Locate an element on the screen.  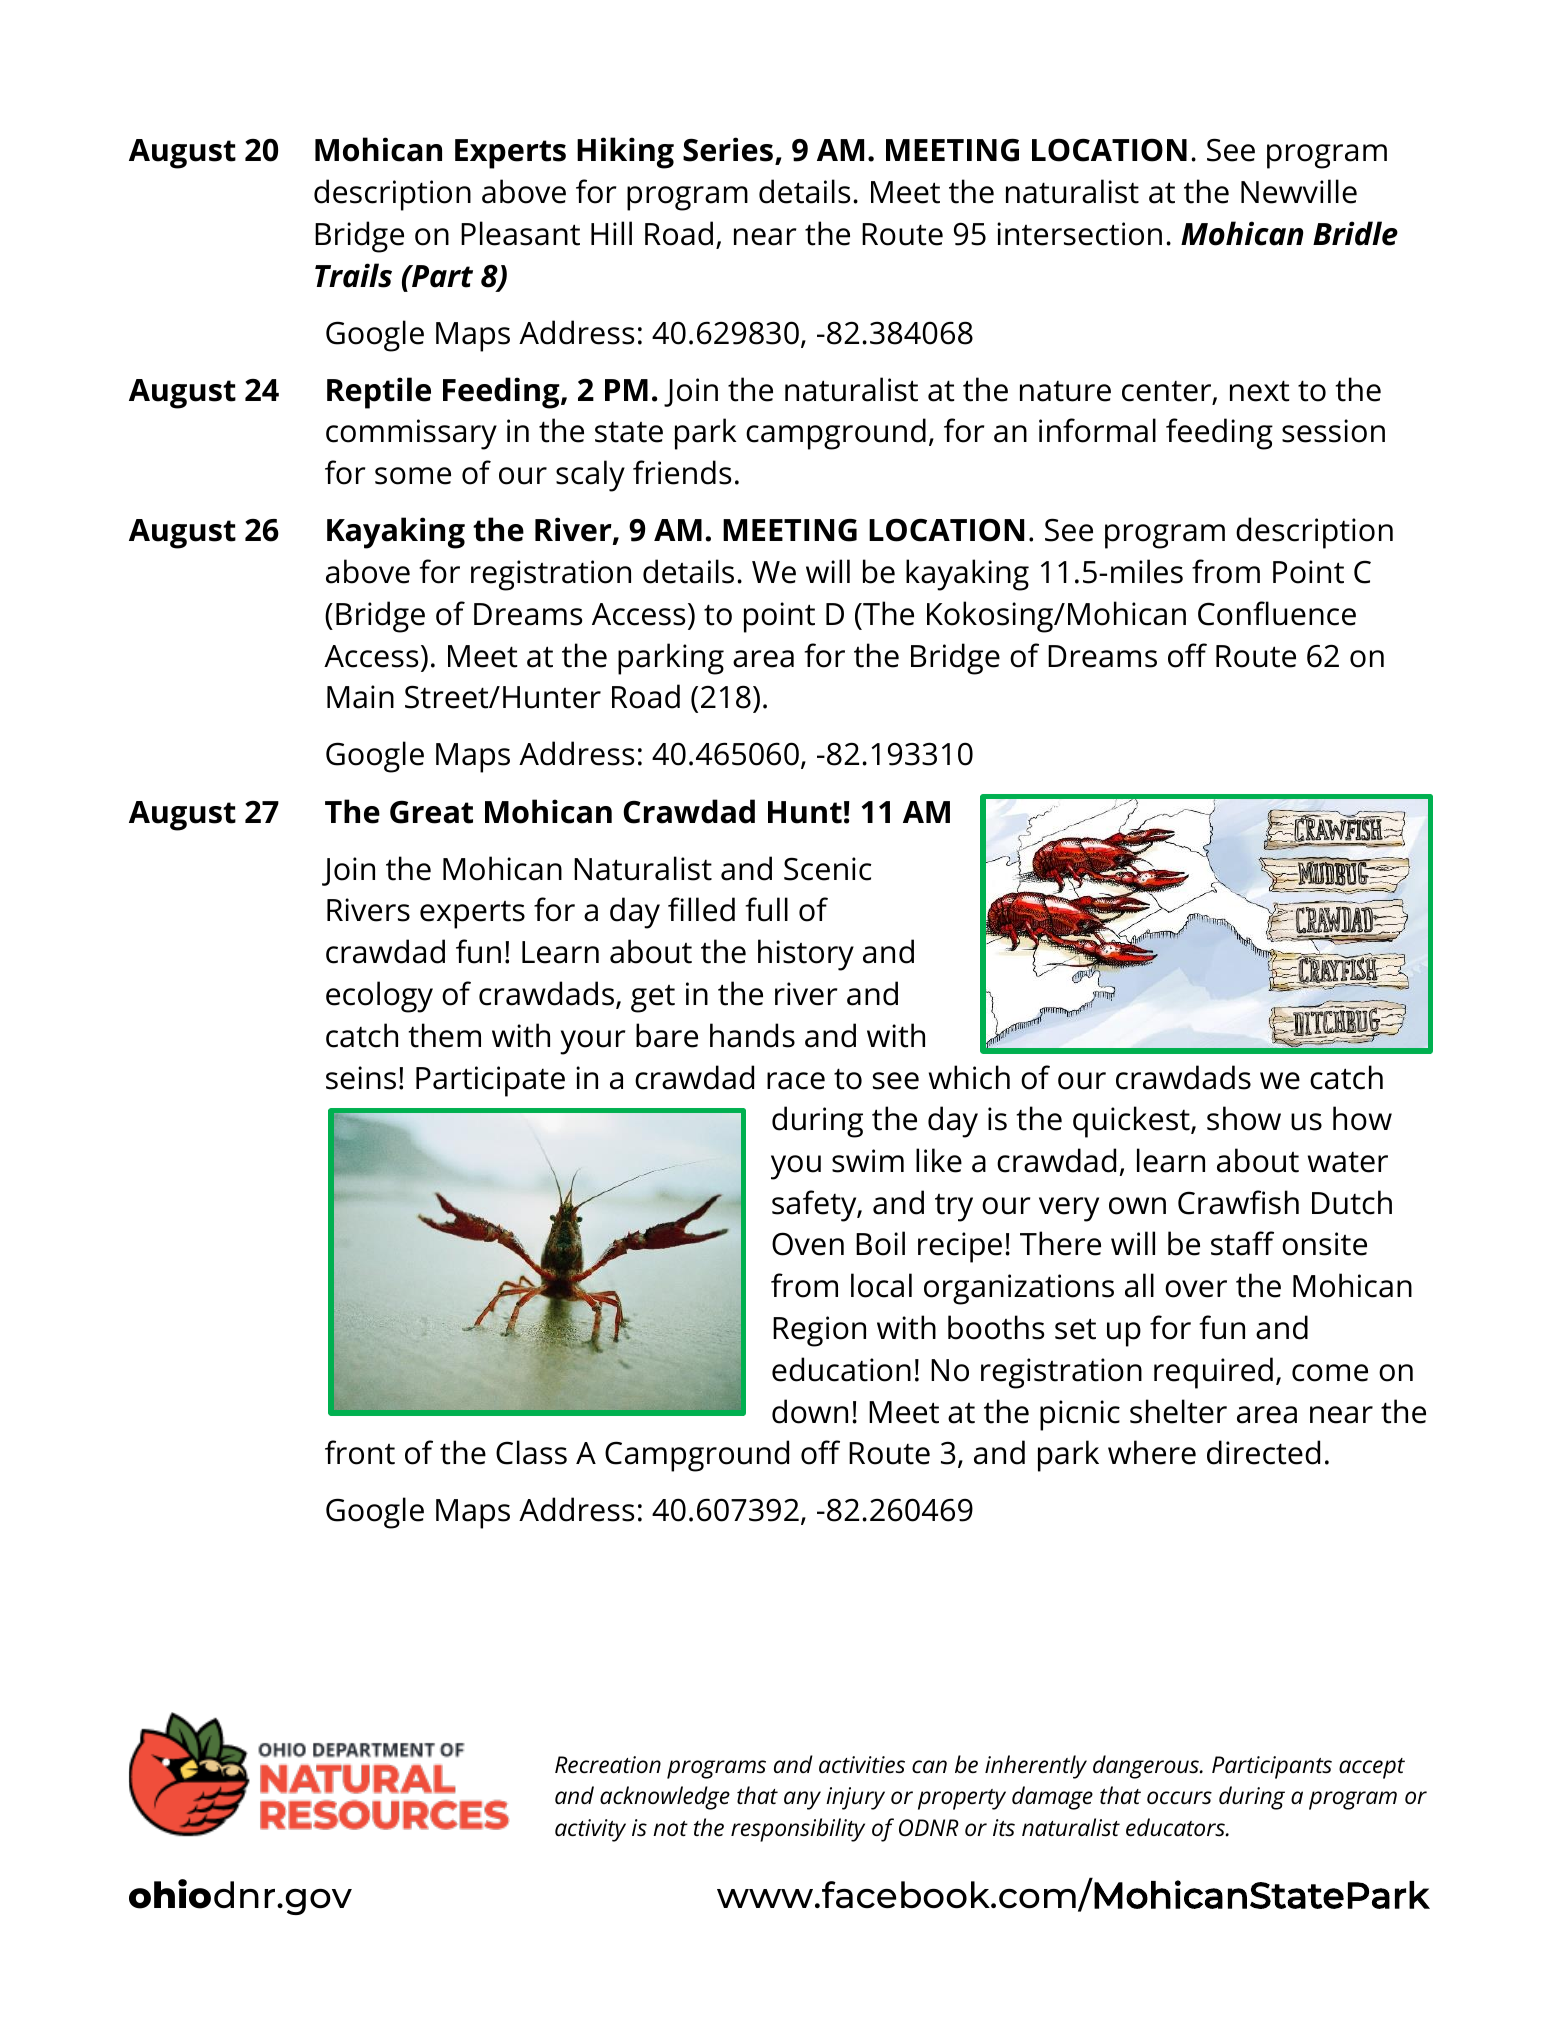
Pleasant is located at coordinates (520, 233).
